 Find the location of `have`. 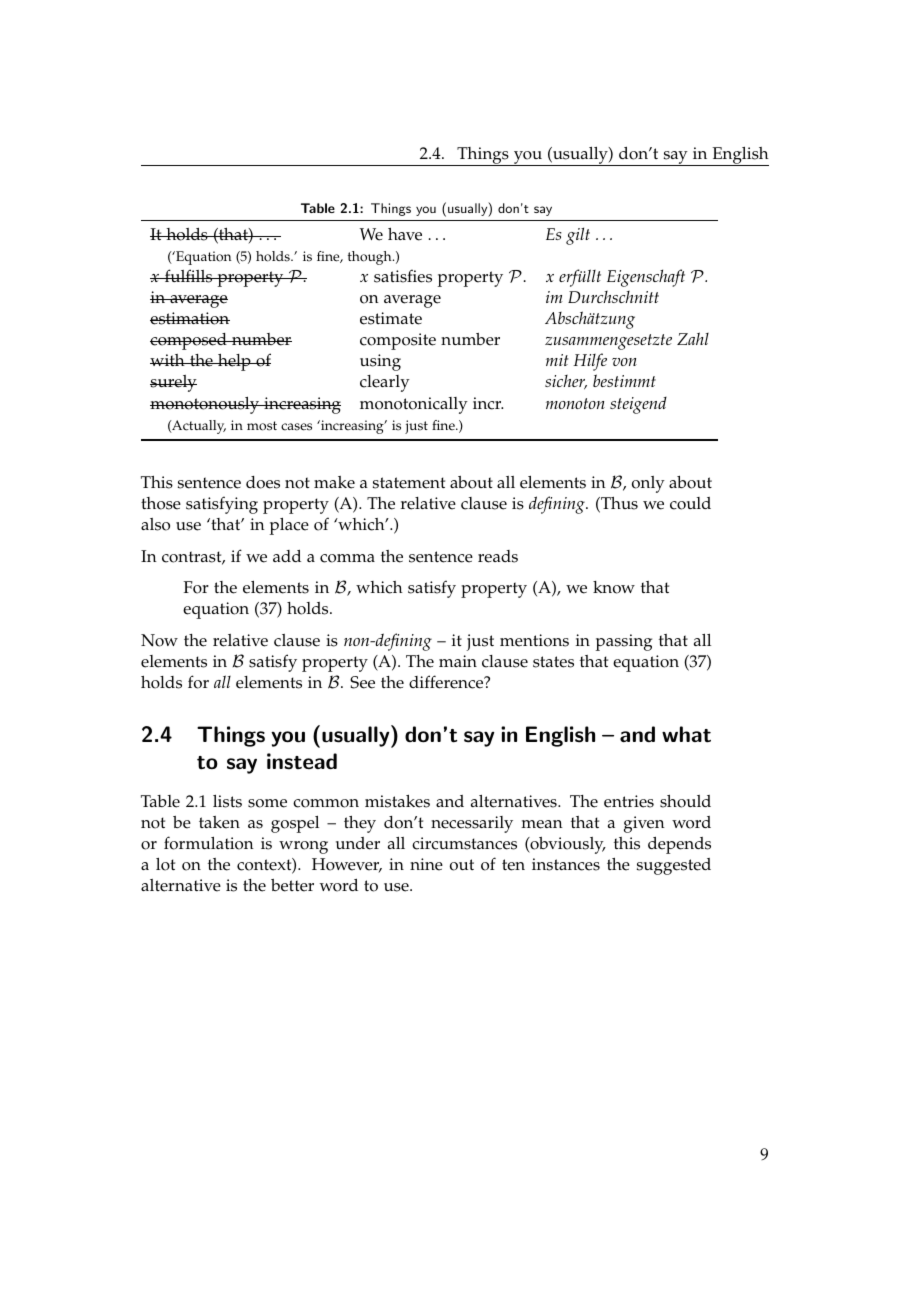

have is located at coordinates (405, 234).
